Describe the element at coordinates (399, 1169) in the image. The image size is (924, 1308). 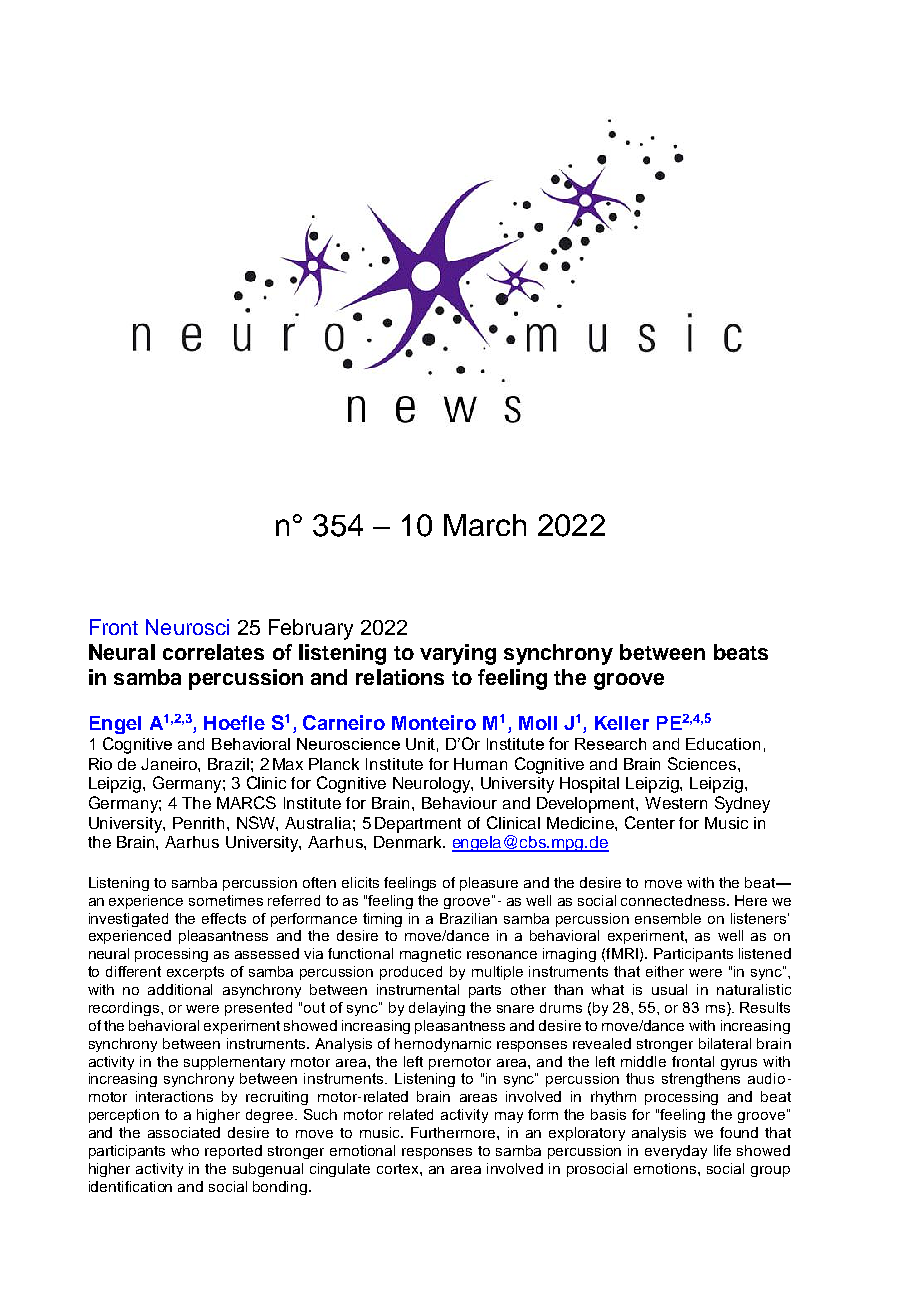
I see `cortex` at that location.
